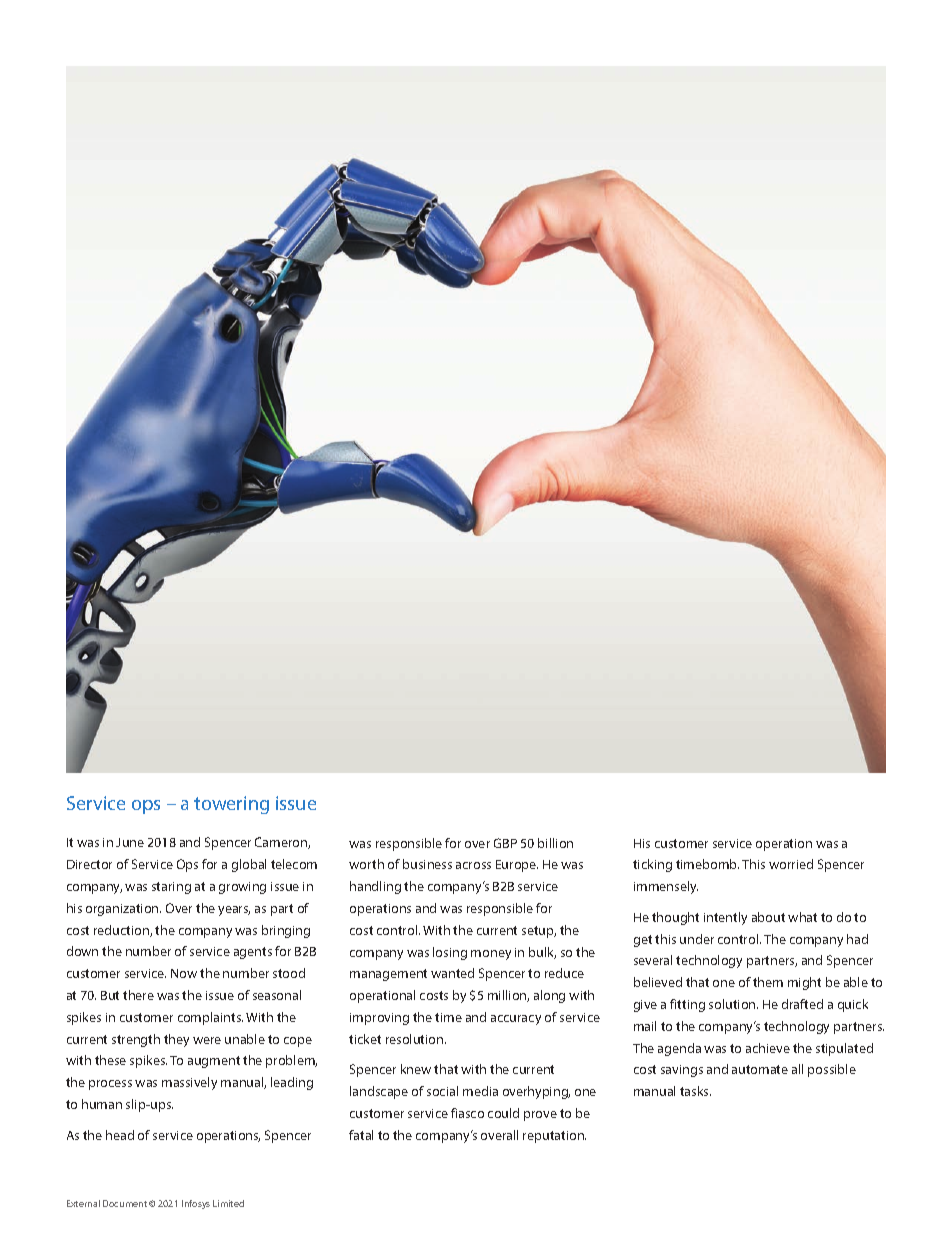  What do you see at coordinates (480, 1091) in the document?
I see `media` at bounding box center [480, 1091].
